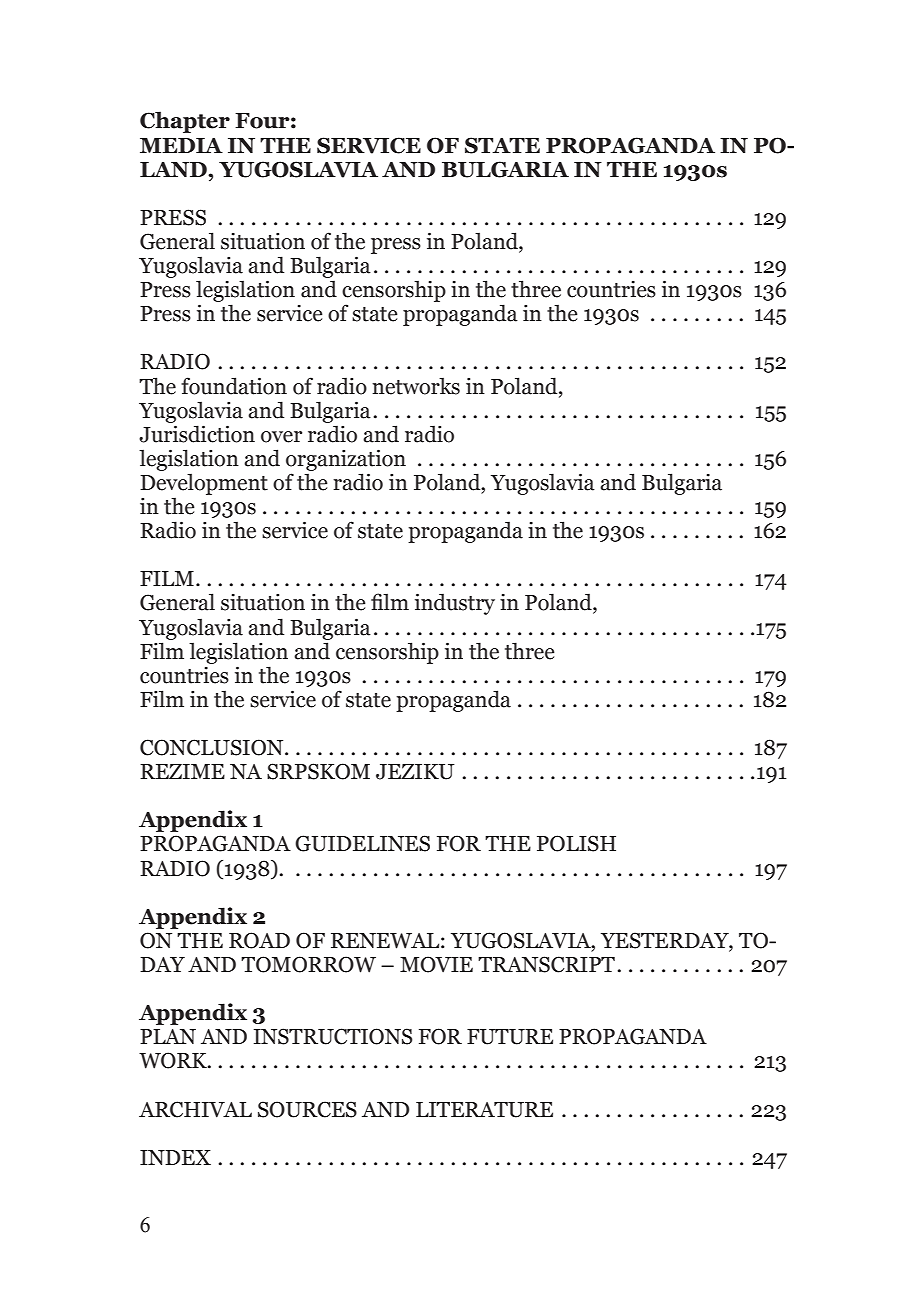 The height and width of the screenshot is (1316, 923). I want to click on Chapter, so click(185, 122).
